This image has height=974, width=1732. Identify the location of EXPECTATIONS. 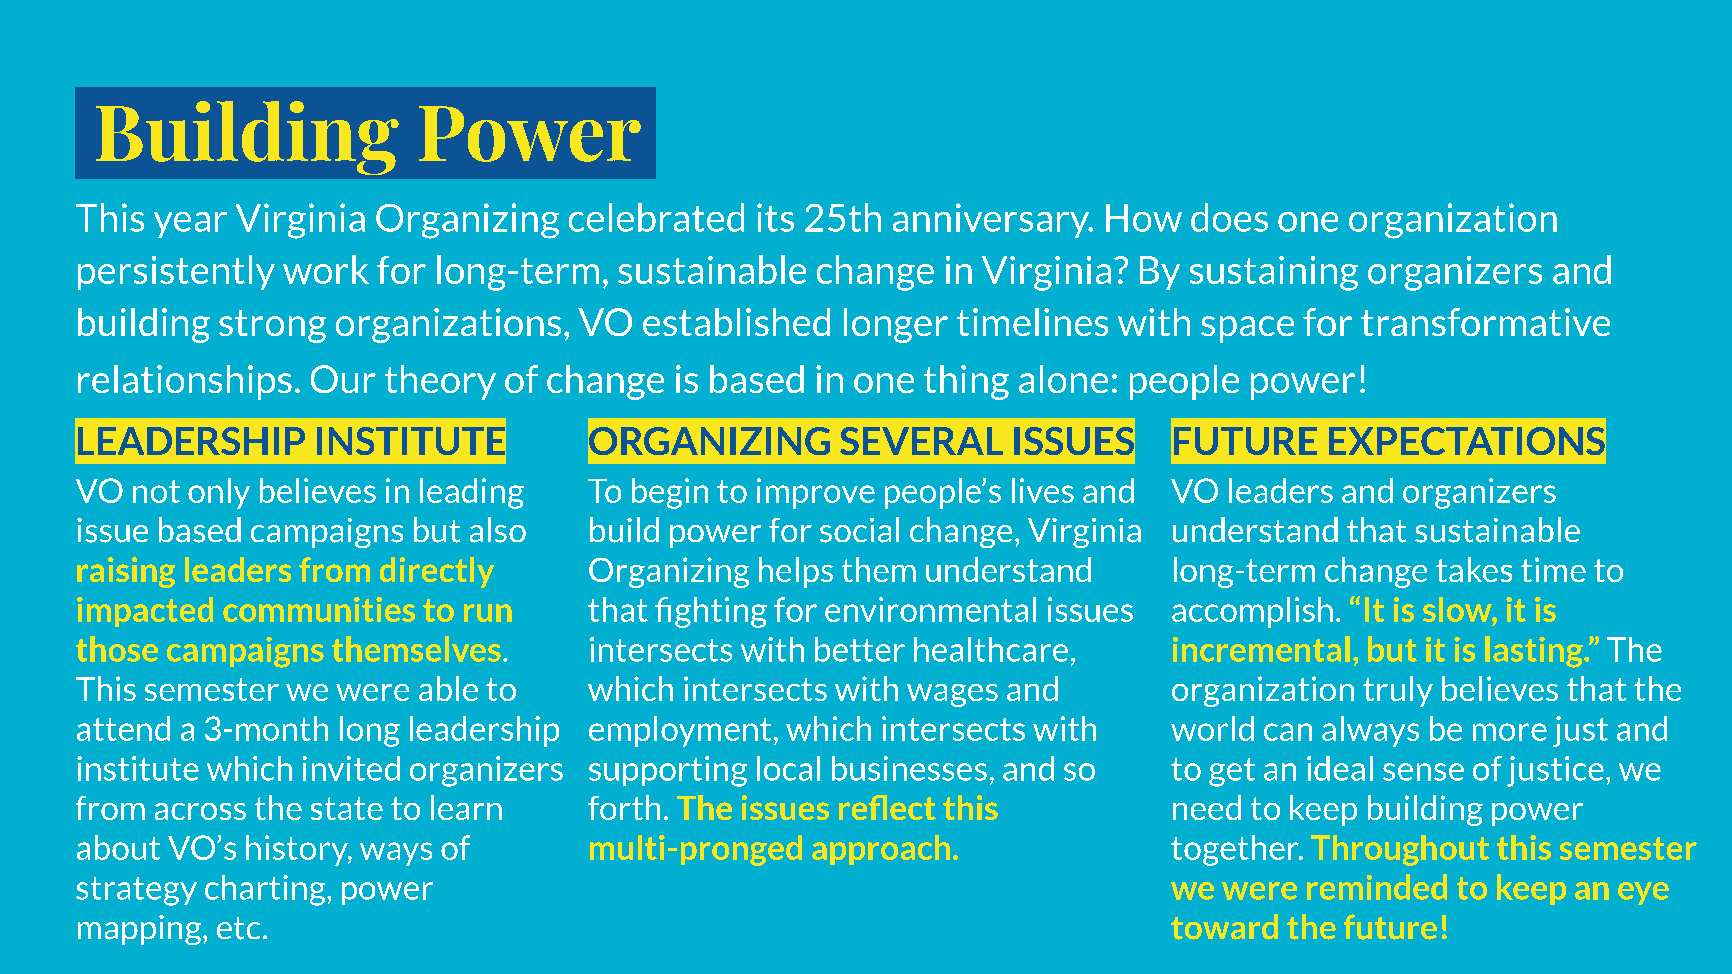
(1467, 441).
